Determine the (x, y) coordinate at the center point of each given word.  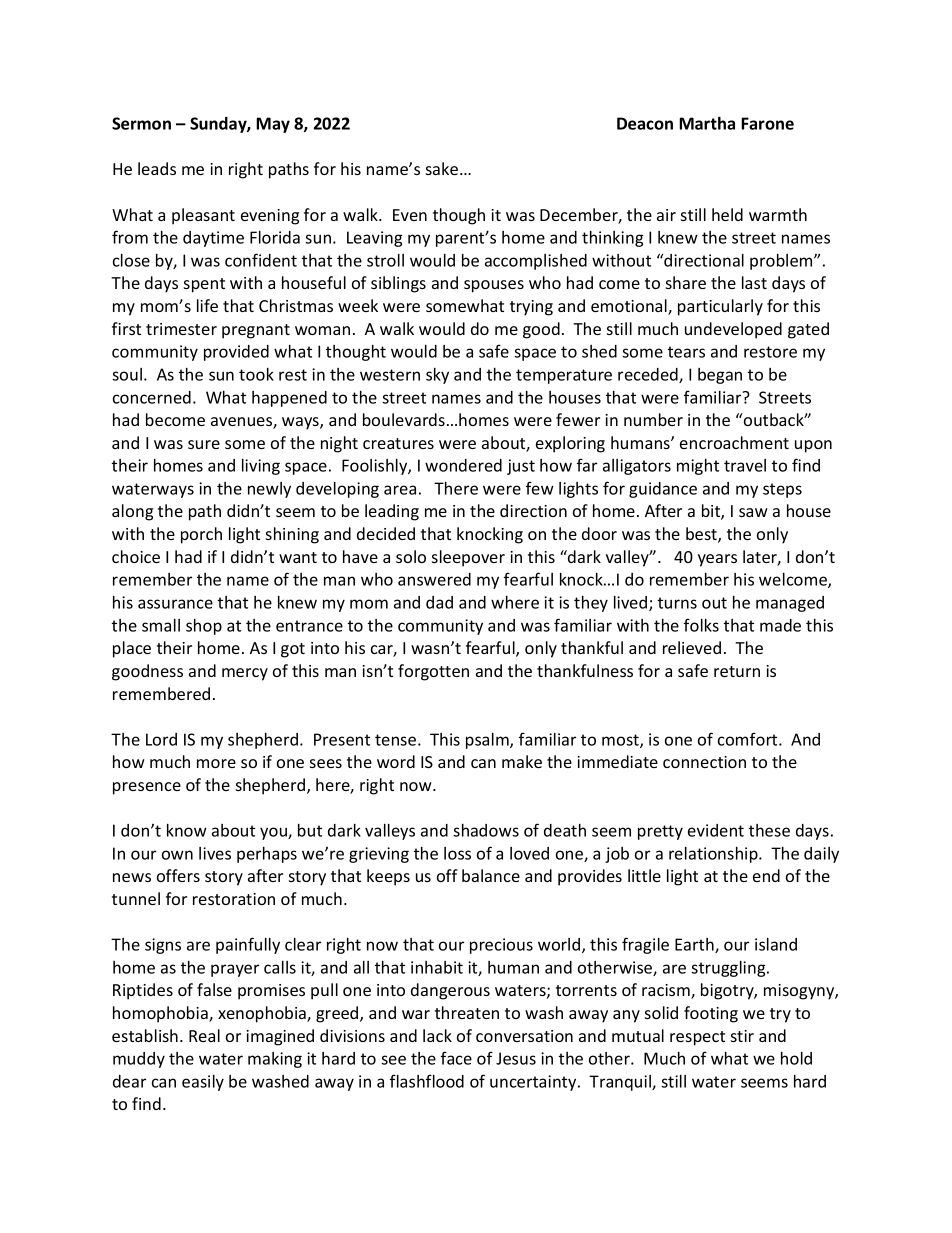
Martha (707, 123)
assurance (175, 604)
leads (157, 168)
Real (204, 1035)
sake (443, 168)
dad (439, 602)
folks (701, 625)
